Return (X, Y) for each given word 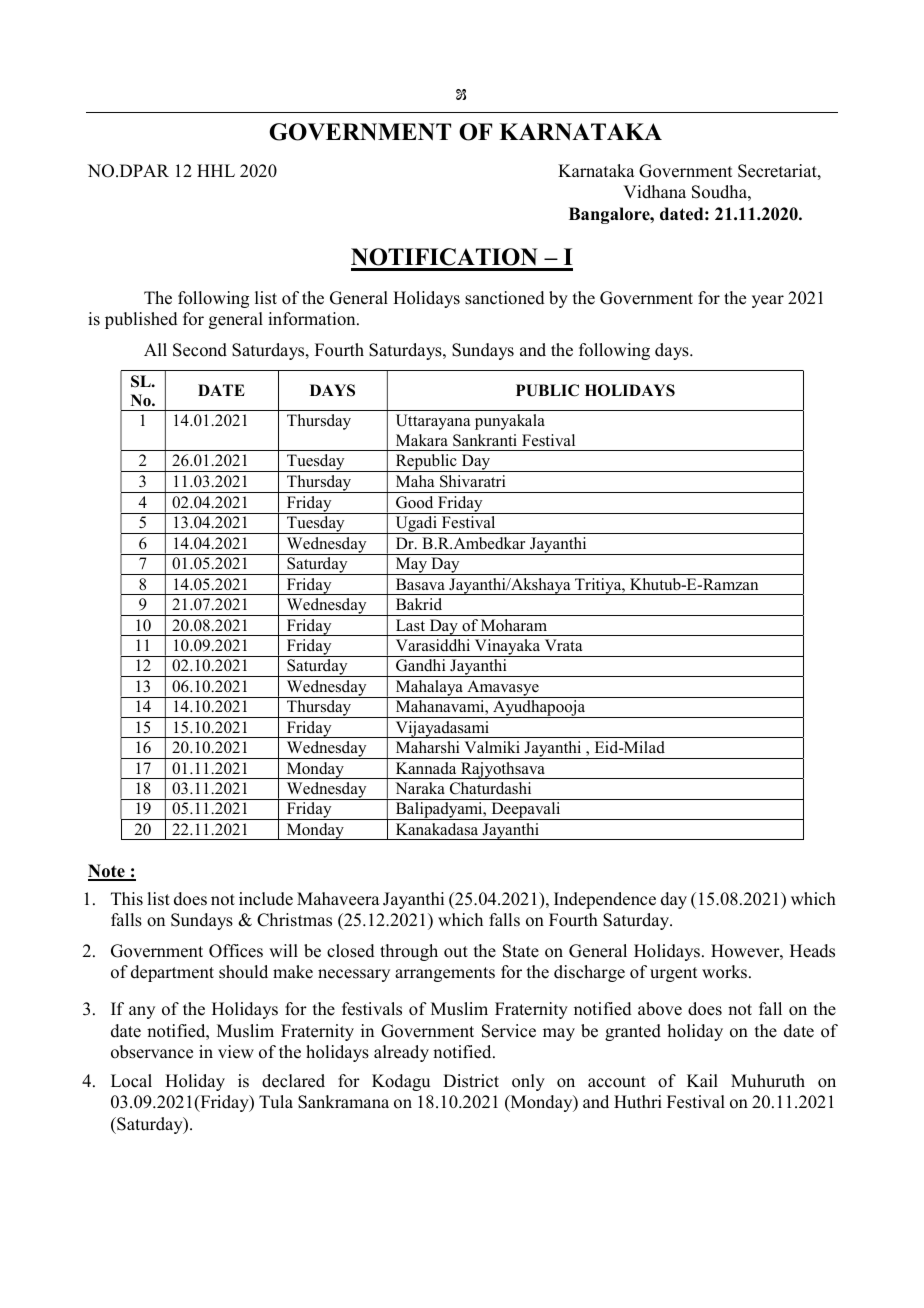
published (141, 320)
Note (107, 872)
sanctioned (505, 298)
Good (414, 502)
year (768, 301)
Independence (605, 900)
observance (152, 1052)
